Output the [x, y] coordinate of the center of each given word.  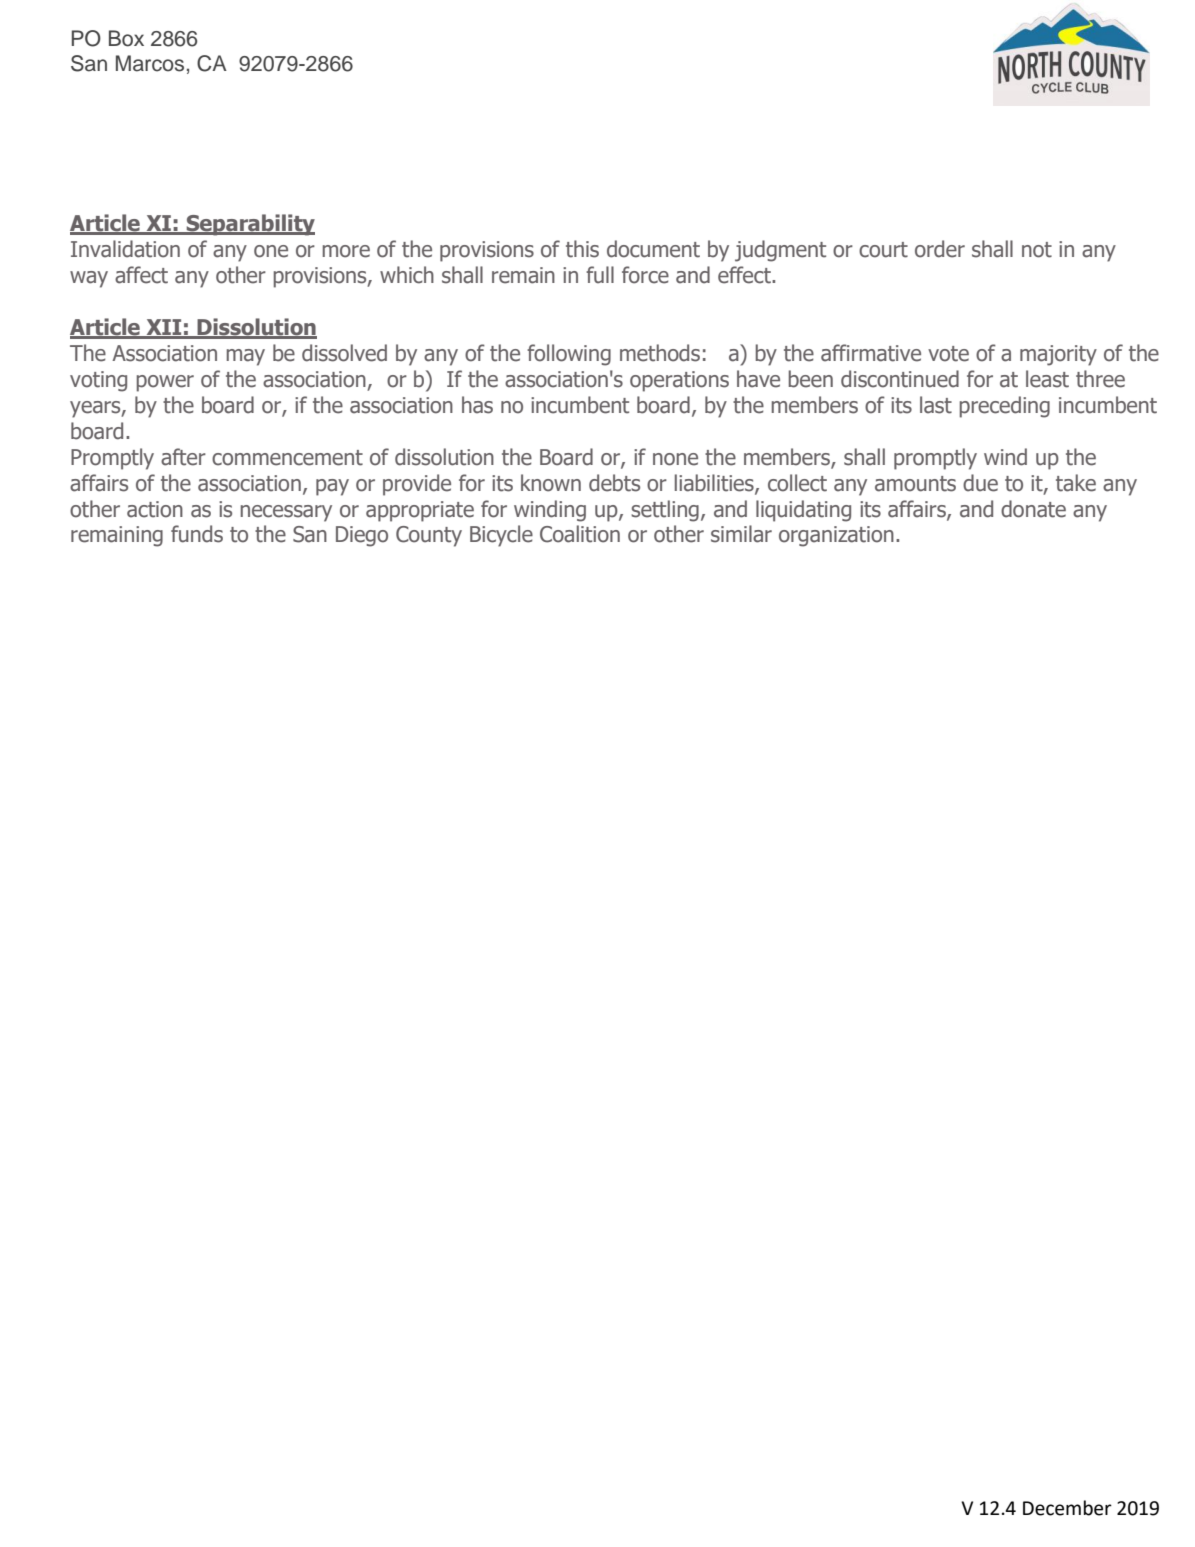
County [429, 536]
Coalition [580, 534]
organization [836, 536]
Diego [362, 536]
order [940, 249]
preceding [1005, 407]
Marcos [150, 63]
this [582, 249]
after [183, 457]
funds [197, 534]
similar [741, 534]
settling [665, 511]
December [1067, 1508]
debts [614, 483]
